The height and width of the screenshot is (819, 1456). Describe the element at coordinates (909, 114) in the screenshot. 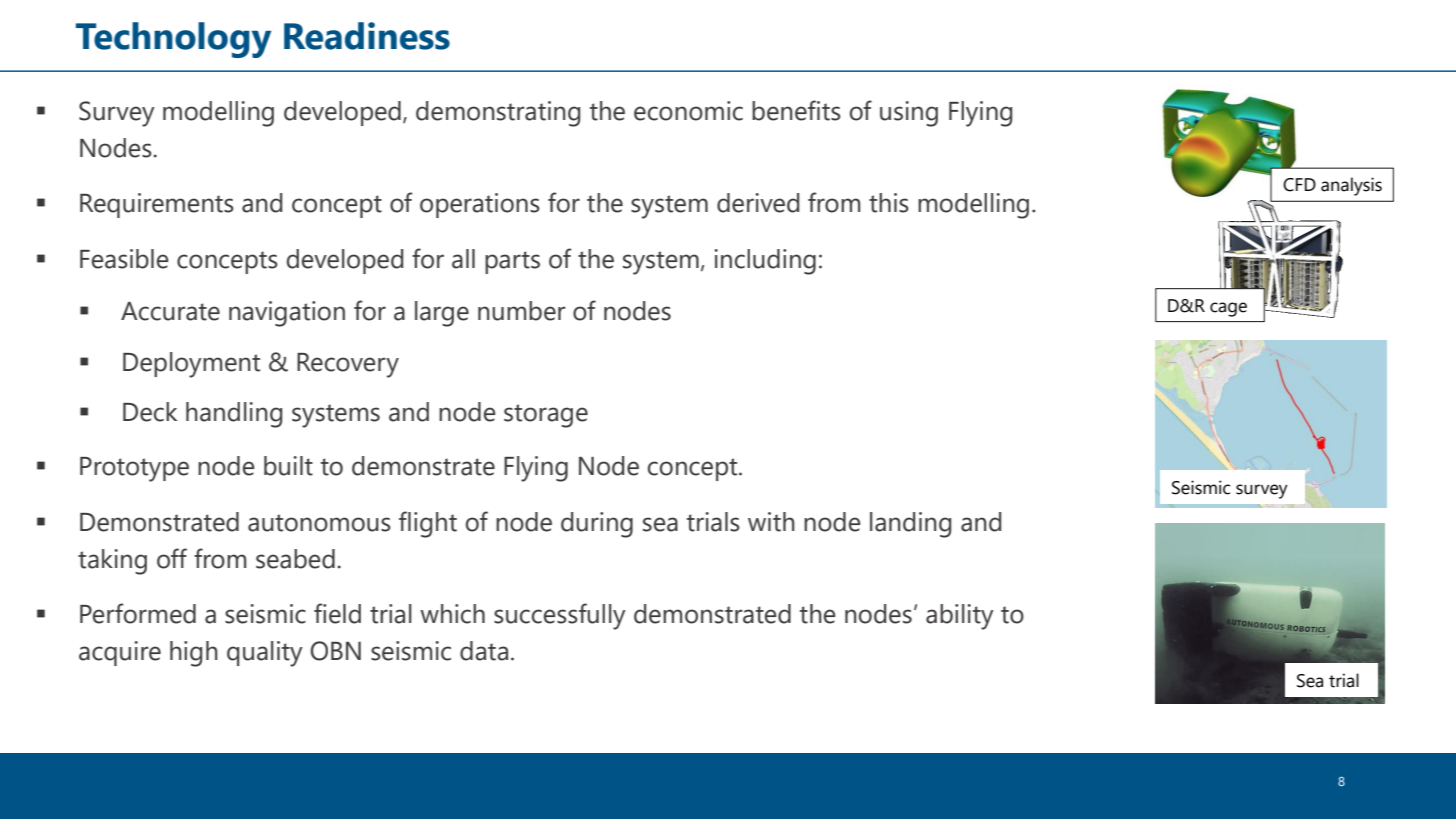

I see `using` at that location.
